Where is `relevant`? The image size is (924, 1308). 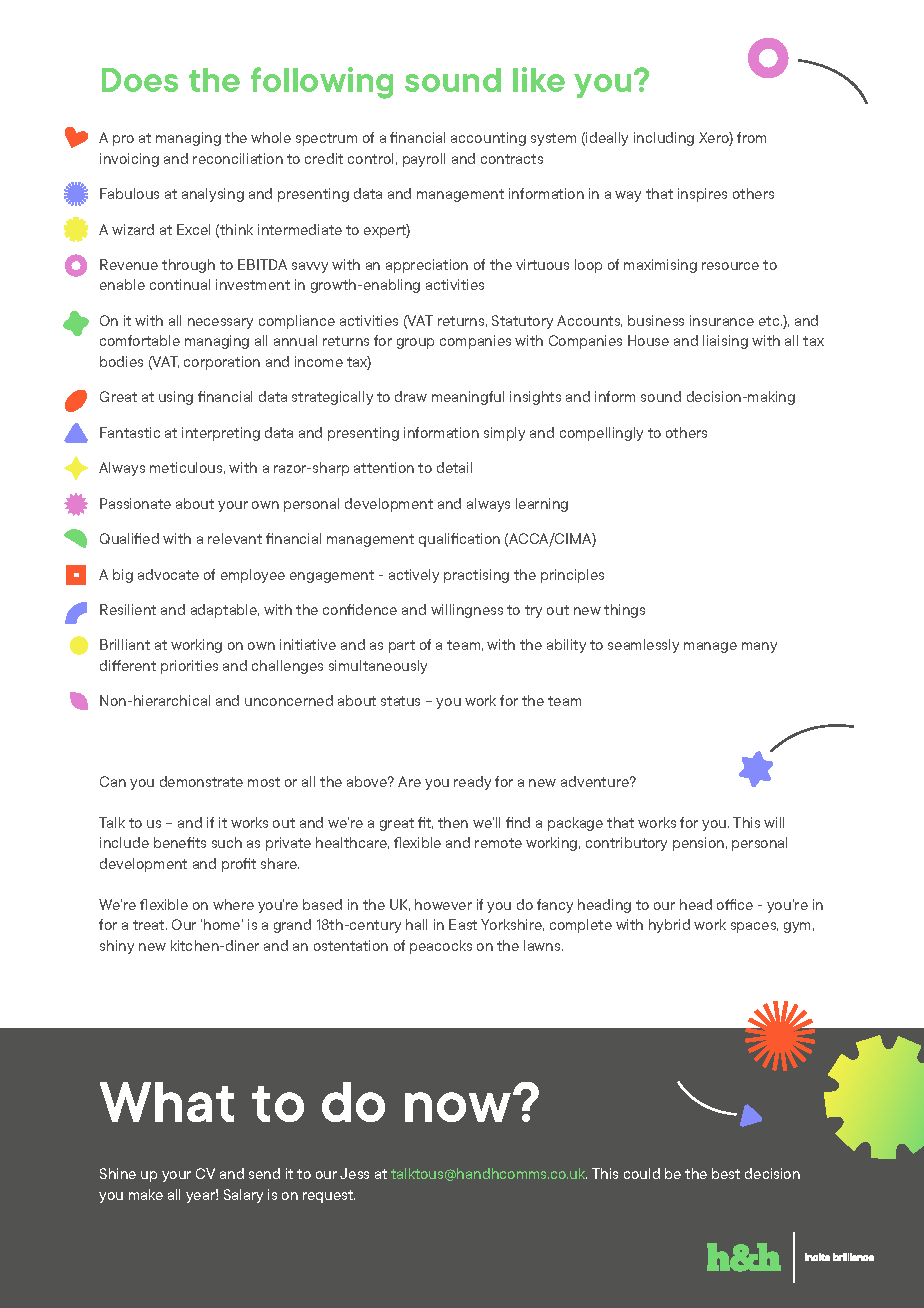 relevant is located at coordinates (235, 538).
